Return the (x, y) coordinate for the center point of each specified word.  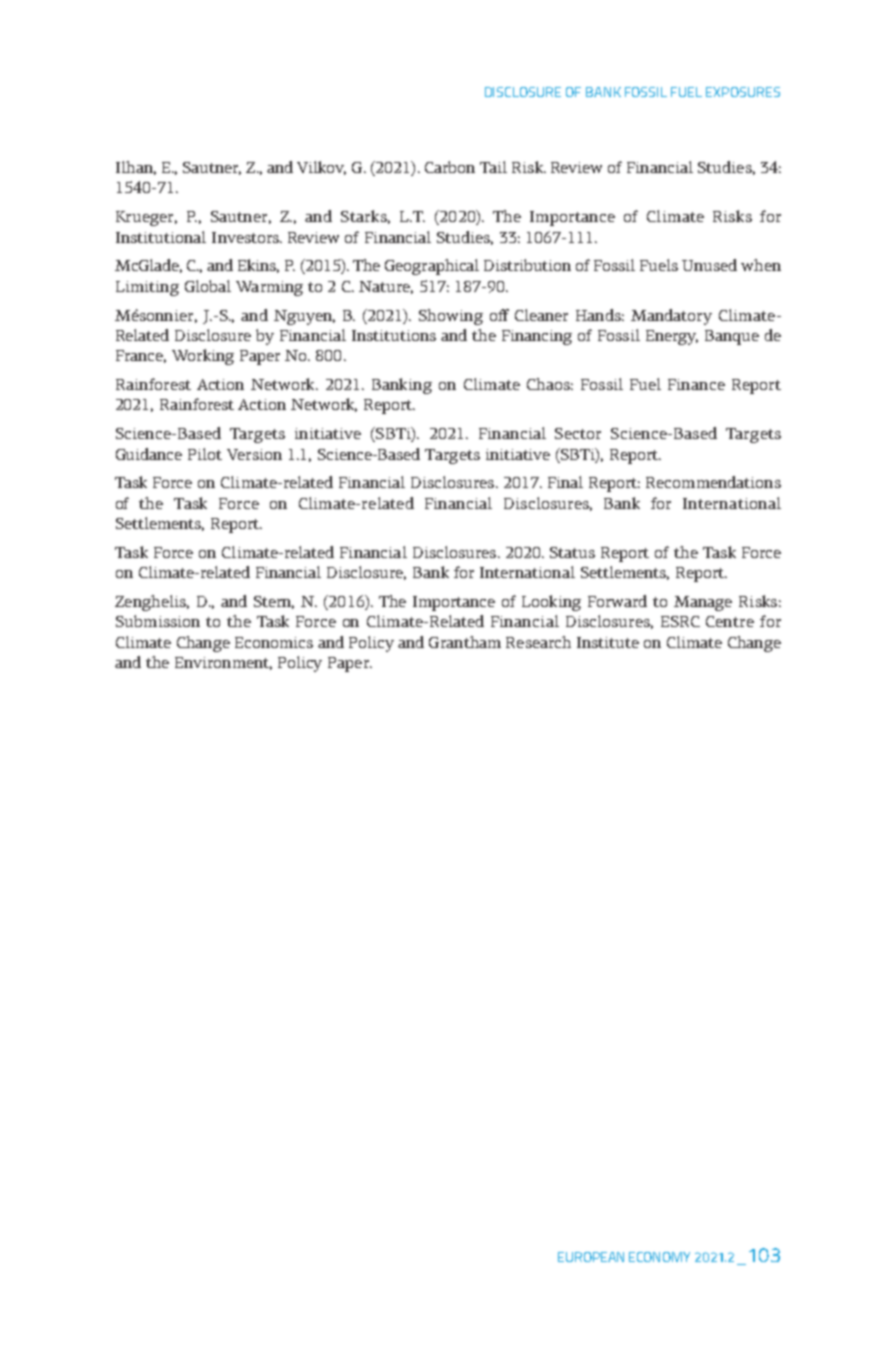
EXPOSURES (743, 92)
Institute (608, 642)
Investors (246, 237)
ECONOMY (659, 1257)
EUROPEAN (591, 1257)
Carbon (450, 167)
